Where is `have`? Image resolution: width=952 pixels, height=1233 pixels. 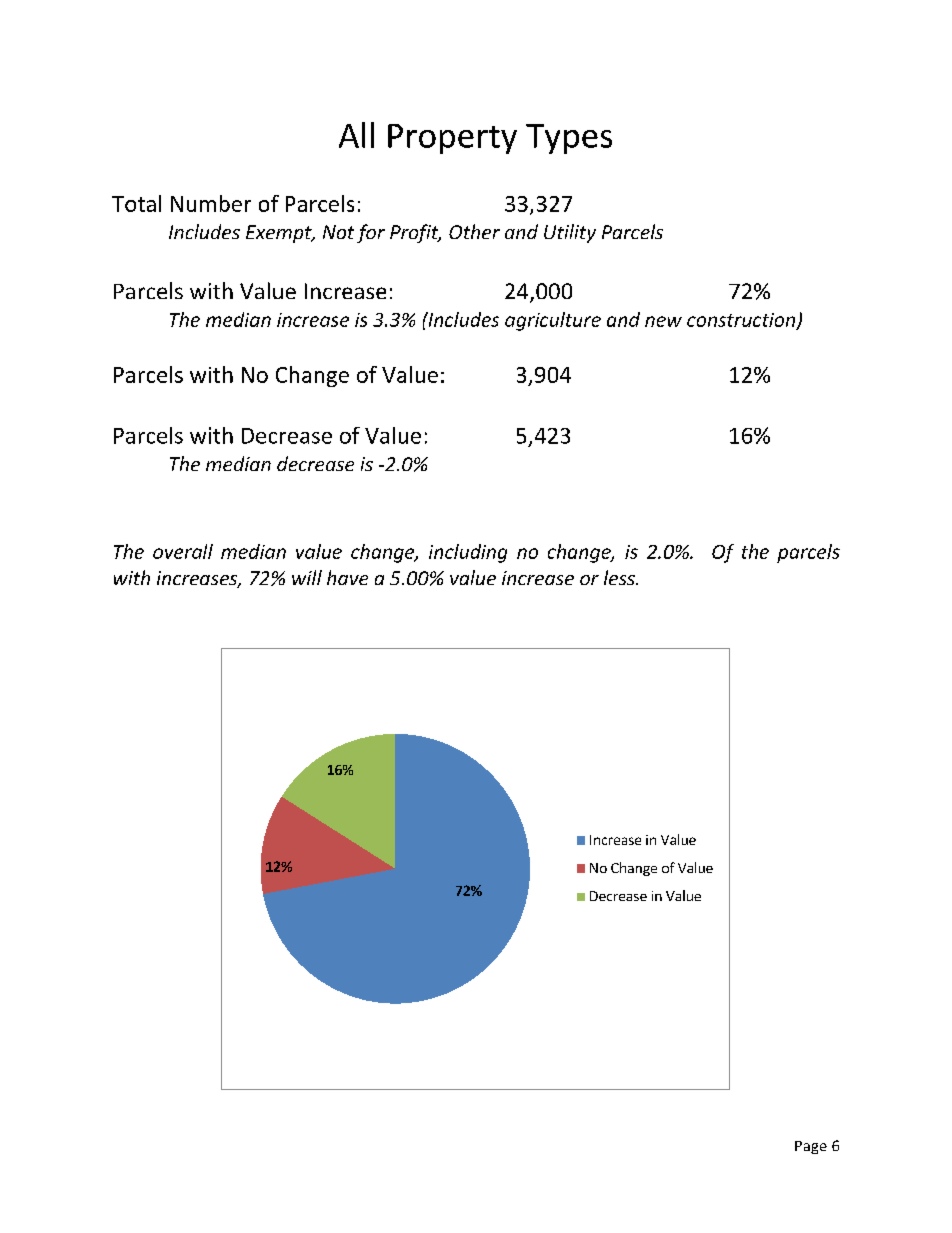
have is located at coordinates (347, 577).
